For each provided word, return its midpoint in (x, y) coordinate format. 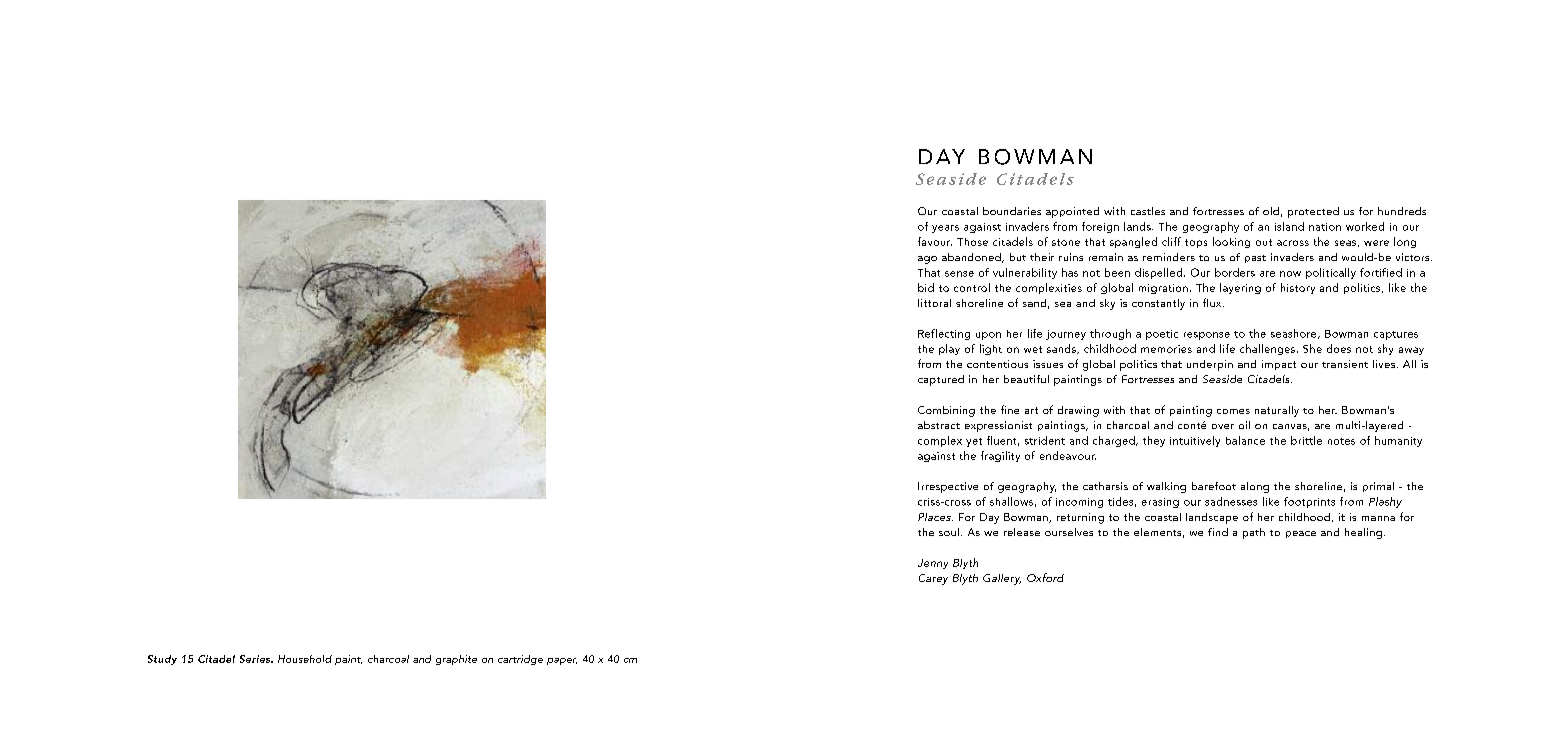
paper (562, 661)
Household (305, 659)
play (949, 349)
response (1207, 336)
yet (974, 442)
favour (935, 241)
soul (949, 532)
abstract (939, 425)
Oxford (1045, 577)
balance (1245, 440)
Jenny (933, 564)
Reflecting (944, 334)
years (945, 229)
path (1254, 533)
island (1289, 226)
